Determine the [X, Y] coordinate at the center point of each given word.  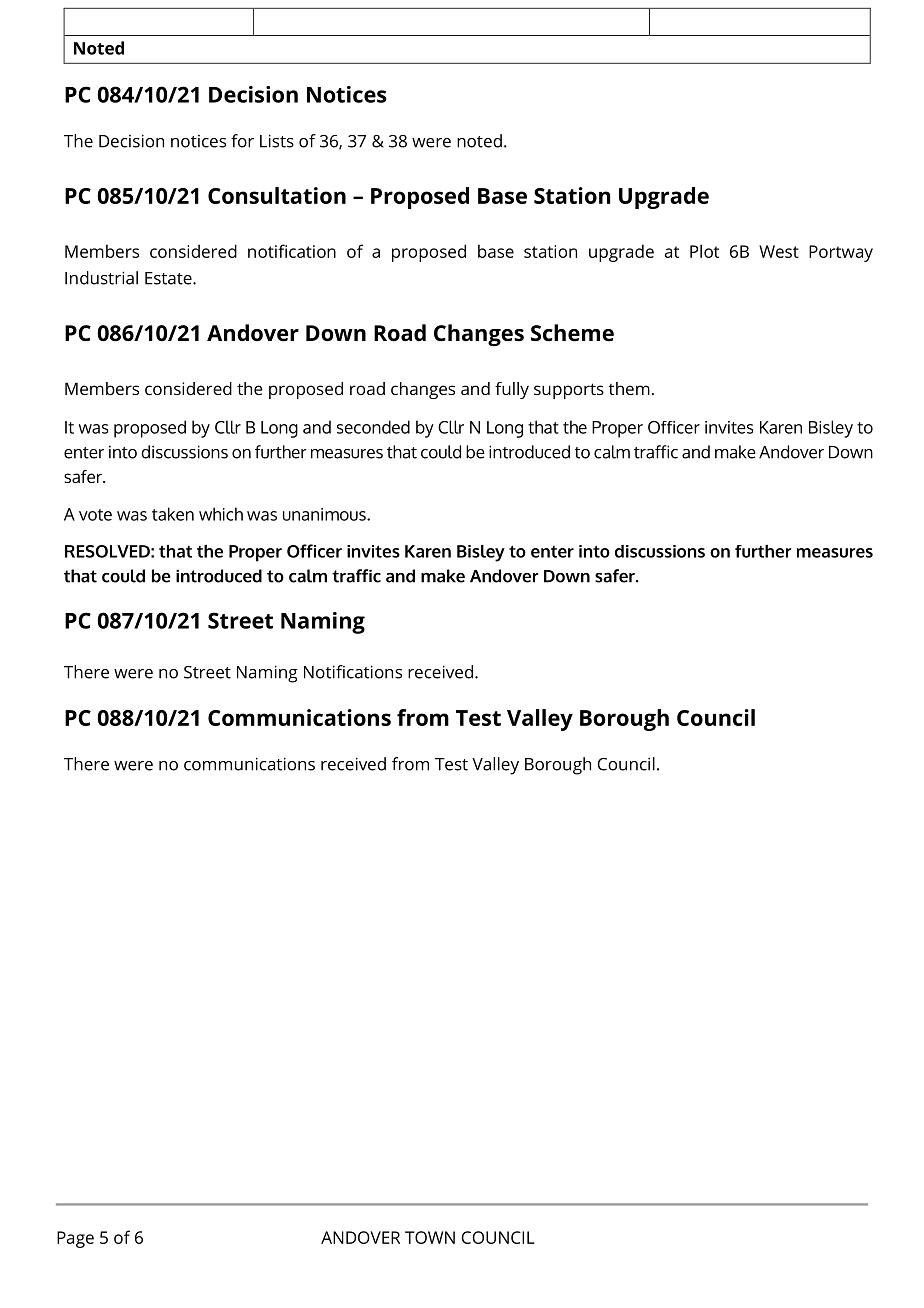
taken [173, 514]
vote [95, 515]
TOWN [430, 1237]
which [221, 514]
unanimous [325, 514]
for [242, 141]
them [629, 388]
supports [569, 391]
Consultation [277, 195]
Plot [704, 251]
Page [75, 1239]
